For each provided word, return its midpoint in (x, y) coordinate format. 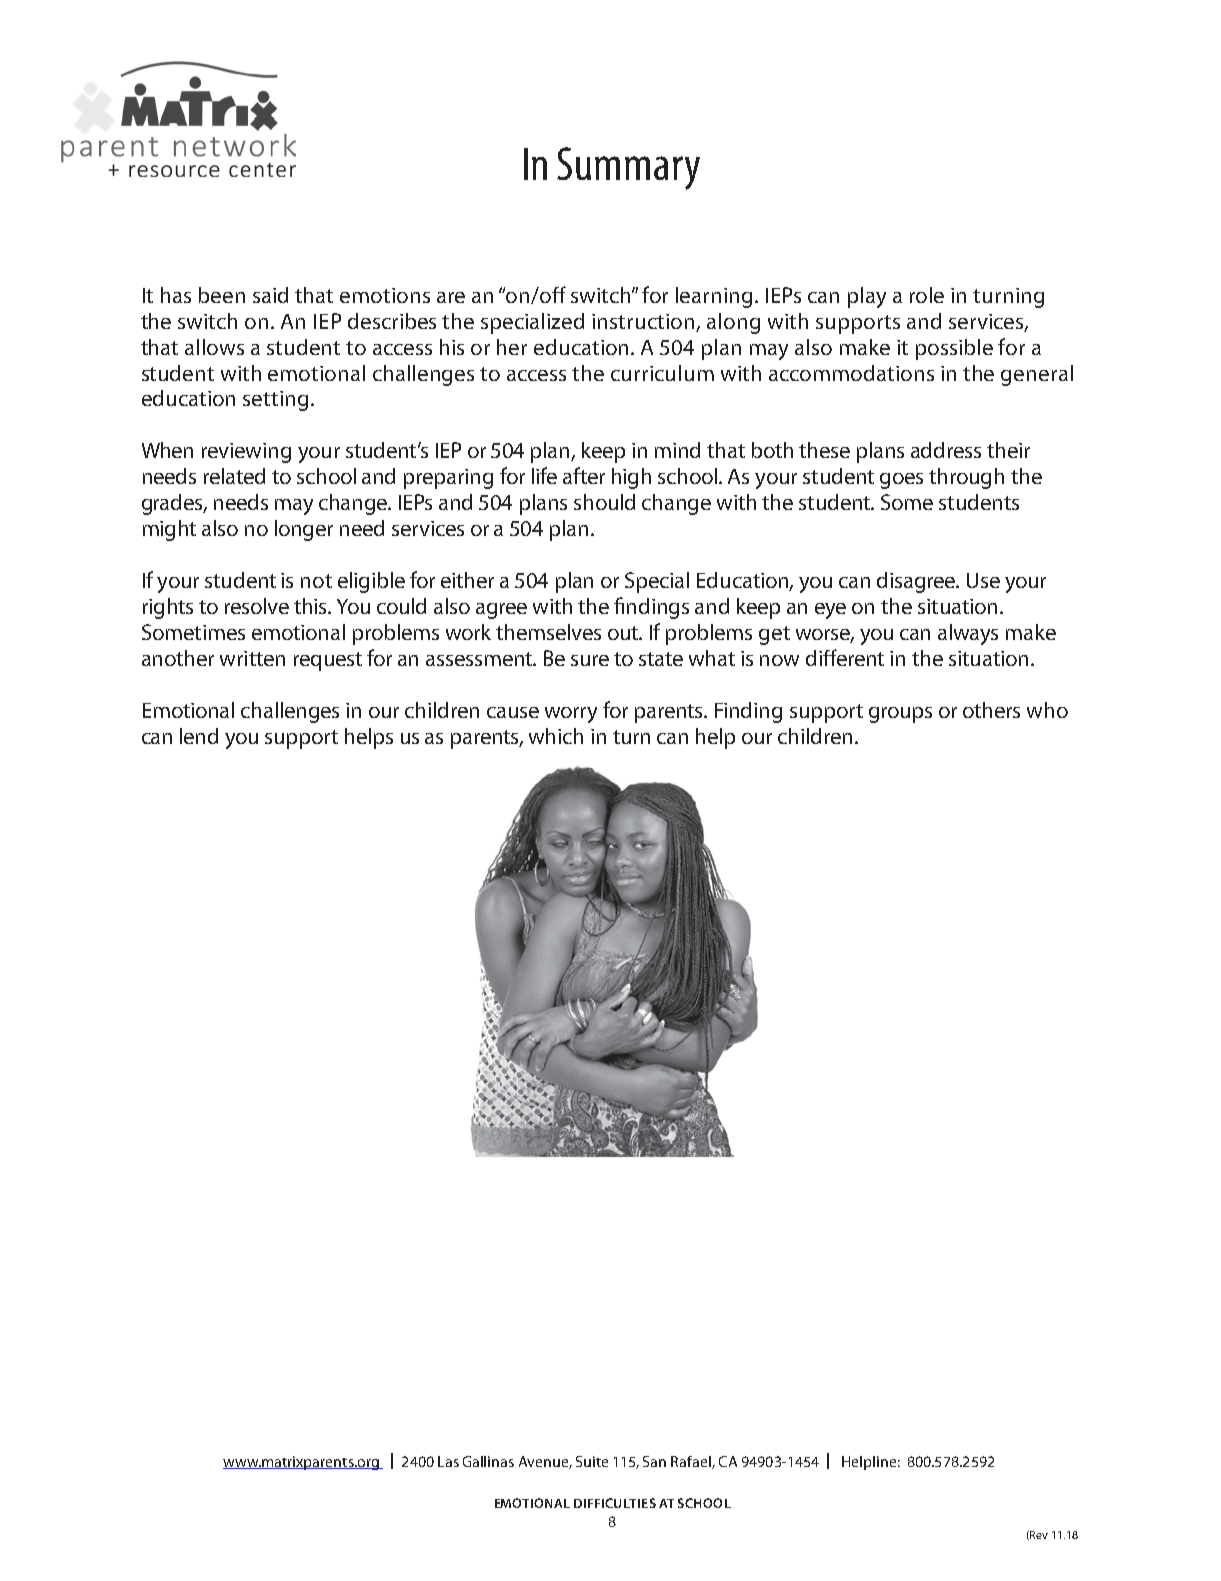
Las (448, 1461)
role (927, 295)
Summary (628, 168)
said (270, 295)
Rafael (692, 1462)
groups (900, 715)
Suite (592, 1461)
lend (199, 736)
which (556, 736)
